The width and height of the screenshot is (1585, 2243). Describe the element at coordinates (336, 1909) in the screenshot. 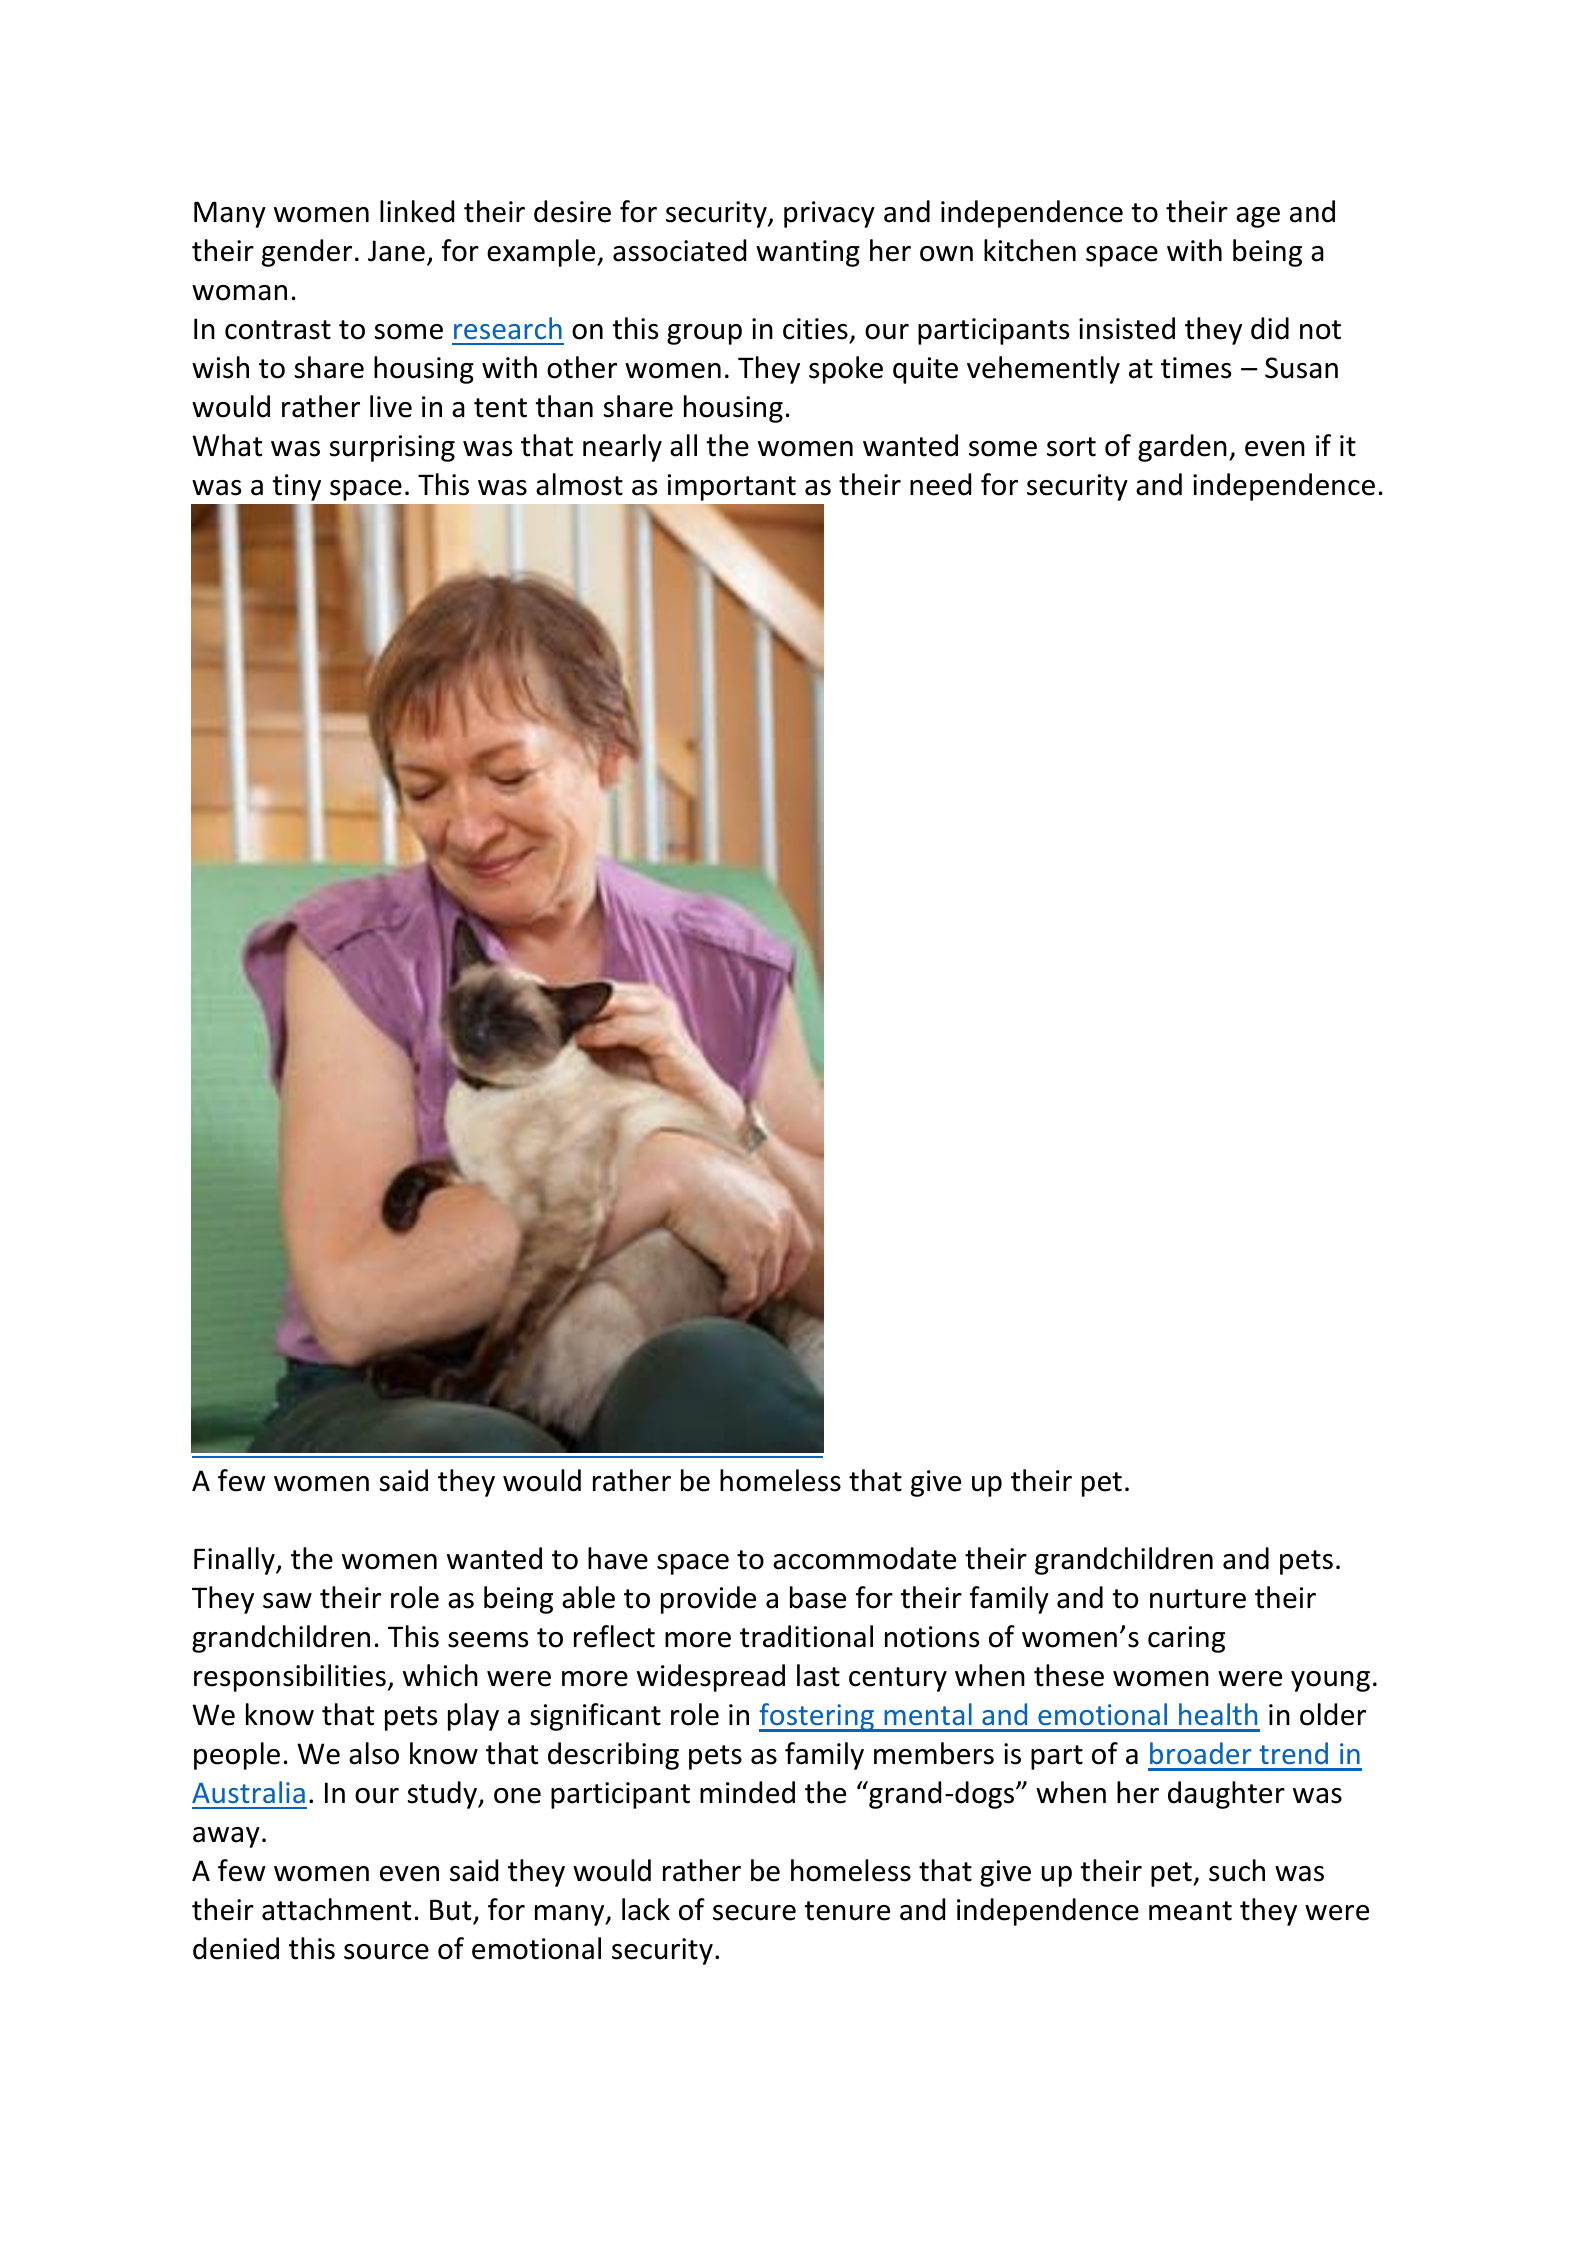

I see `attachment` at that location.
